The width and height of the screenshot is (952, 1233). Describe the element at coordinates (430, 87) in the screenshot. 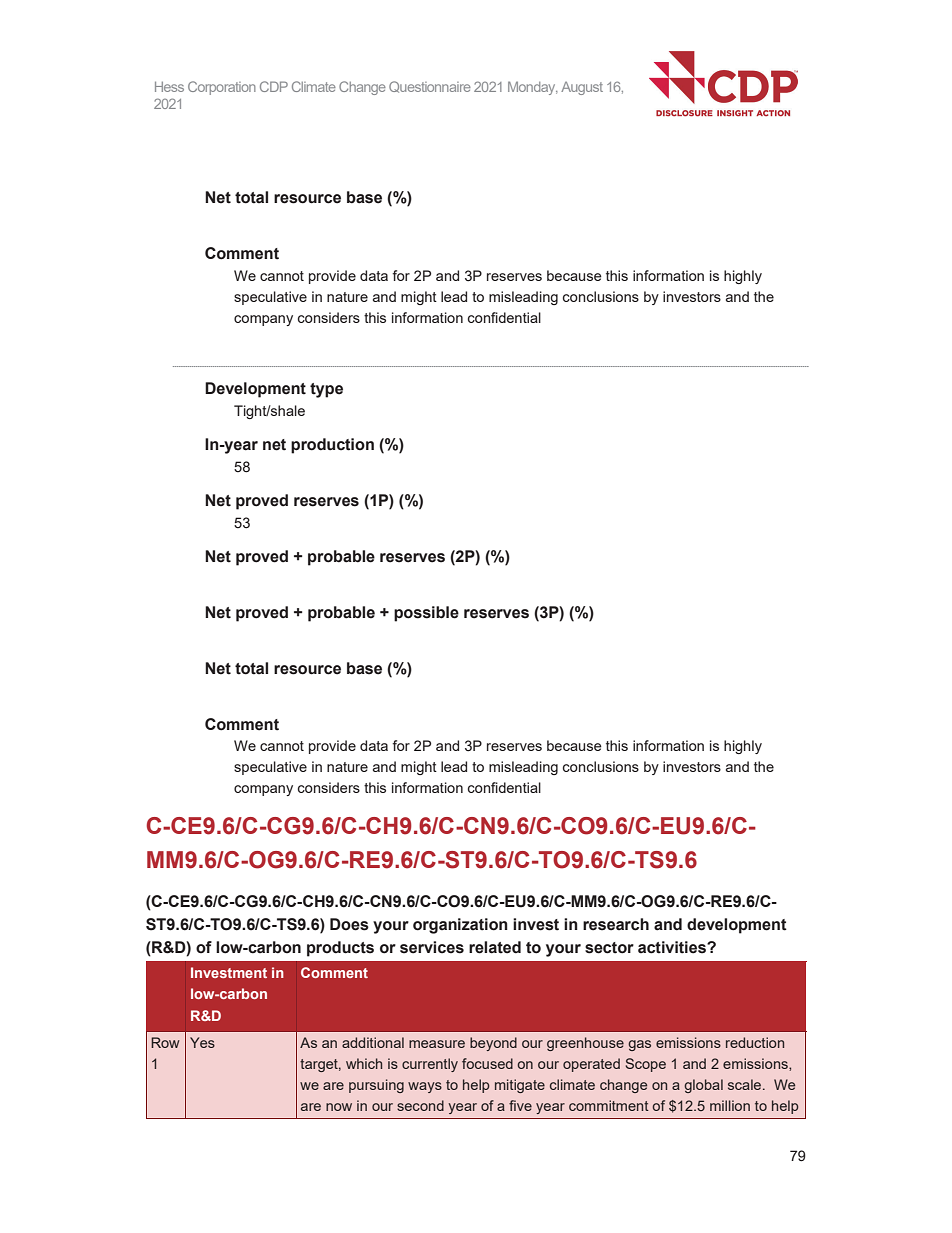

I see `Questionnaire` at that location.
